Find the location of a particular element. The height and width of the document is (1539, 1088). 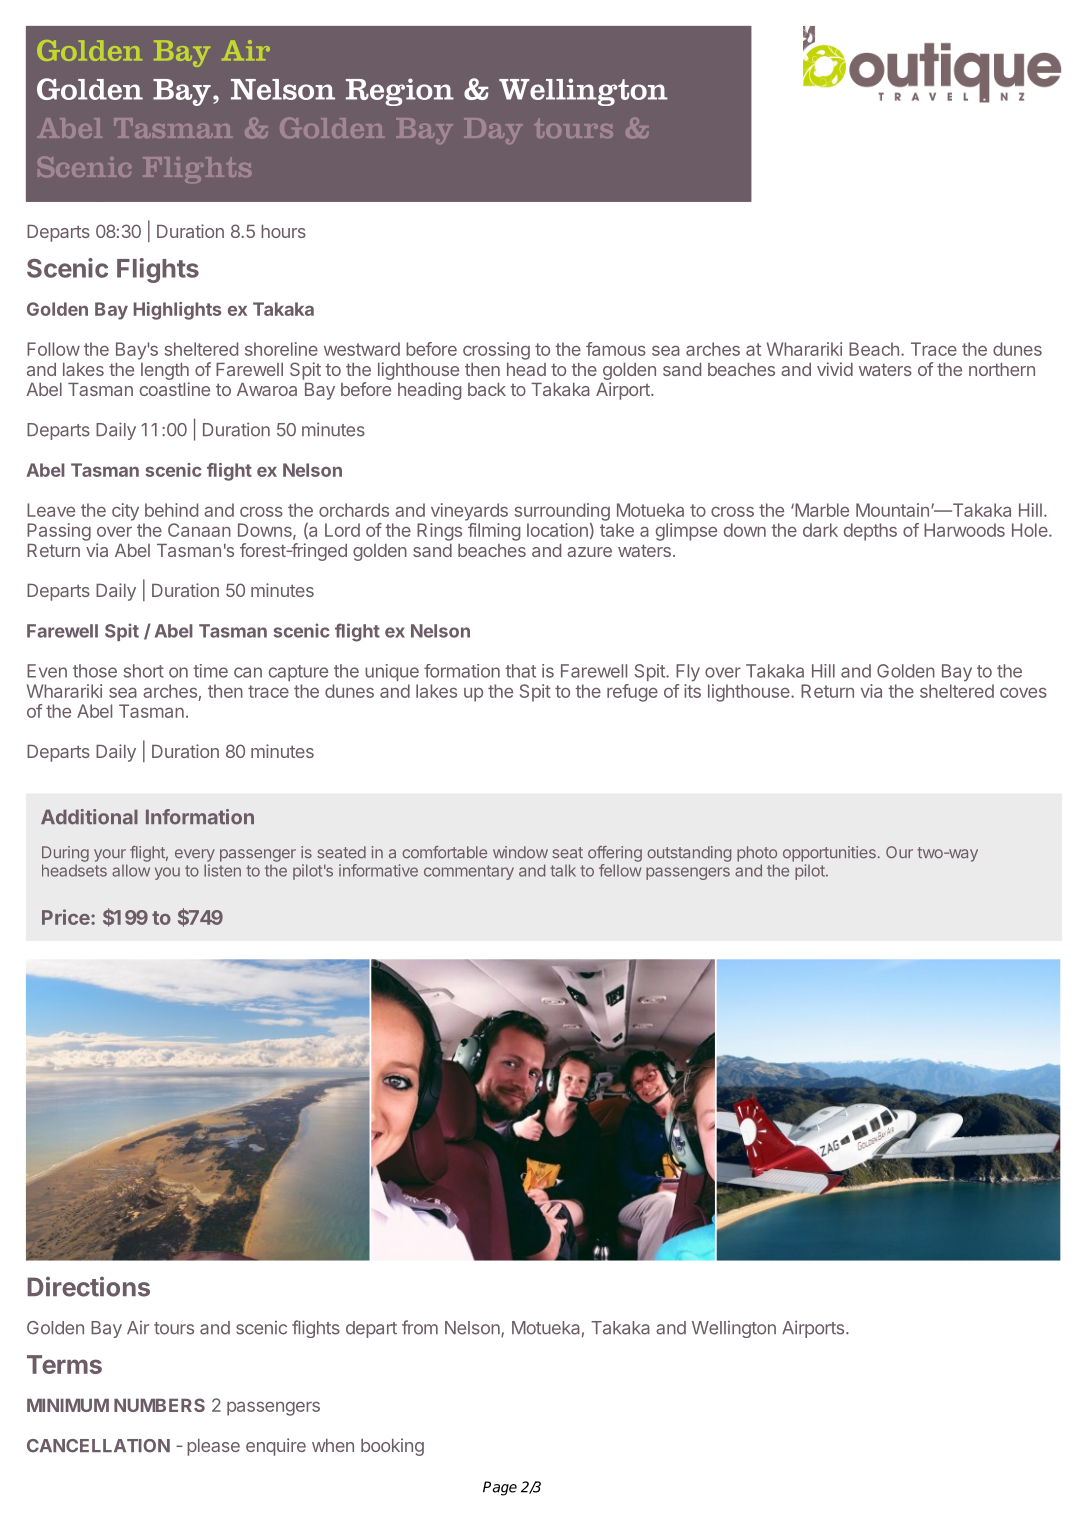

azure is located at coordinates (589, 552).
